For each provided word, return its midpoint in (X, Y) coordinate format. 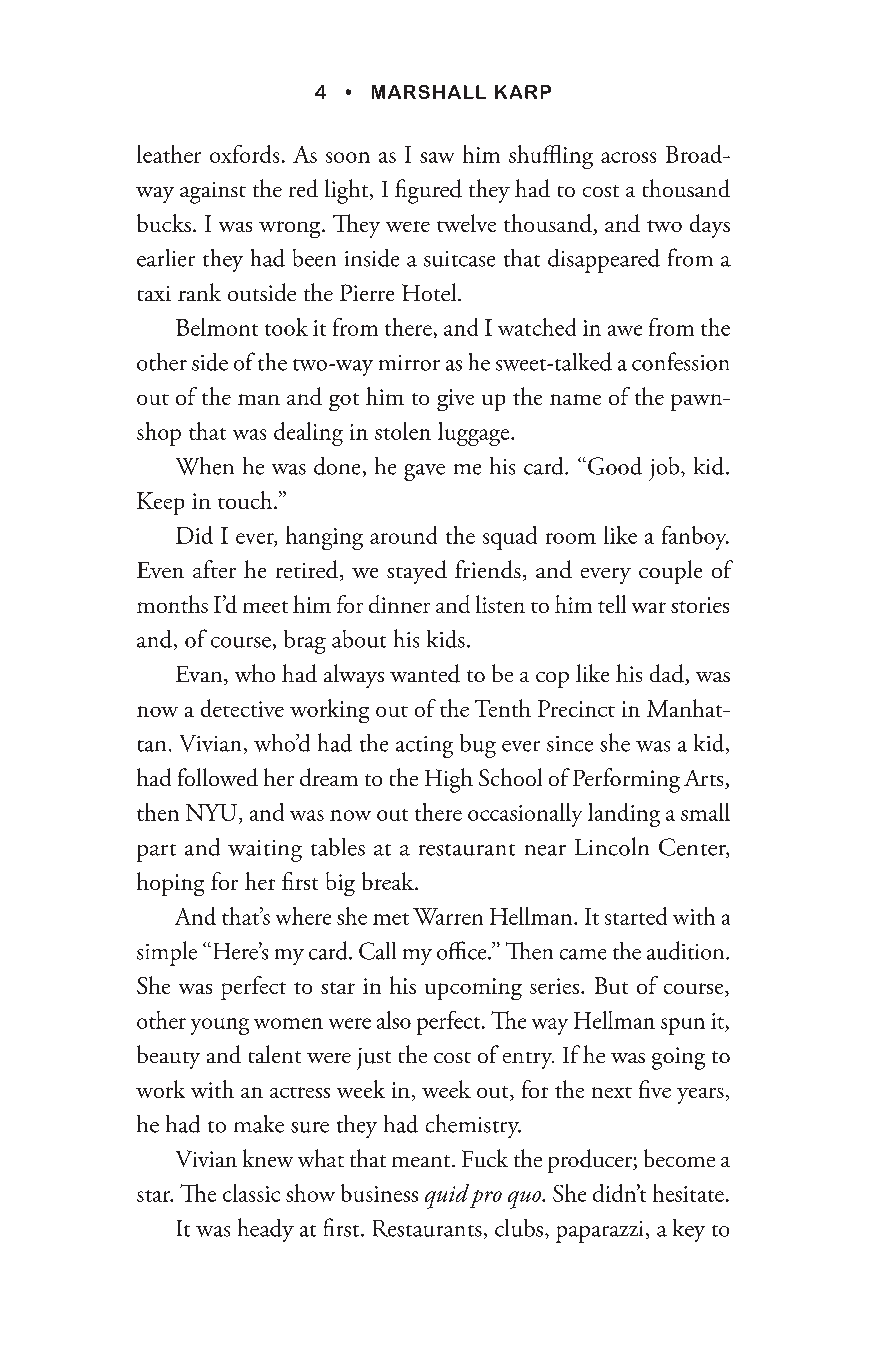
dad (668, 674)
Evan (200, 675)
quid (447, 1196)
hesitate (688, 1193)
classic (251, 1193)
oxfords (244, 154)
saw (437, 157)
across (628, 157)
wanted (425, 673)
